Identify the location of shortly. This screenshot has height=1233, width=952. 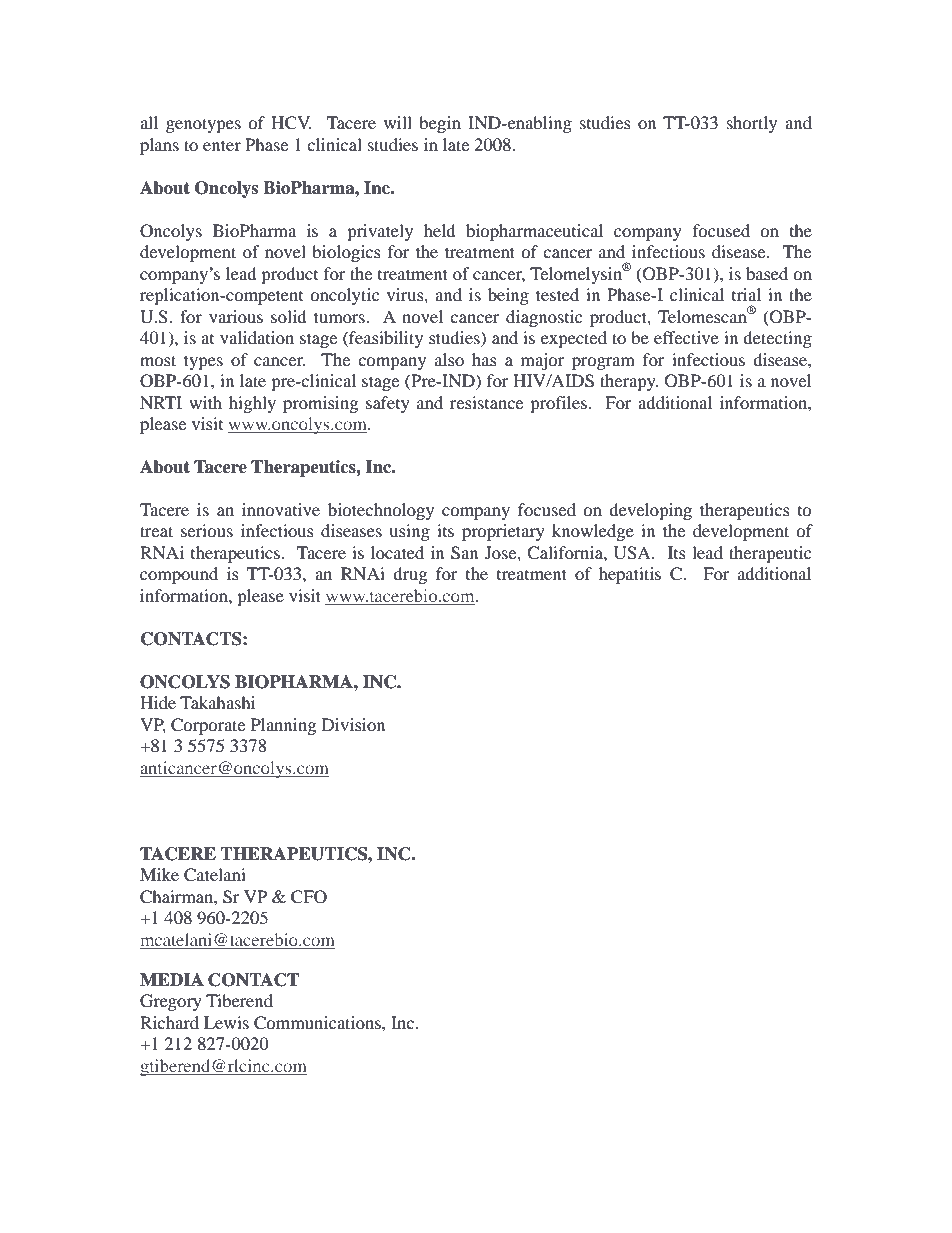
(752, 124).
